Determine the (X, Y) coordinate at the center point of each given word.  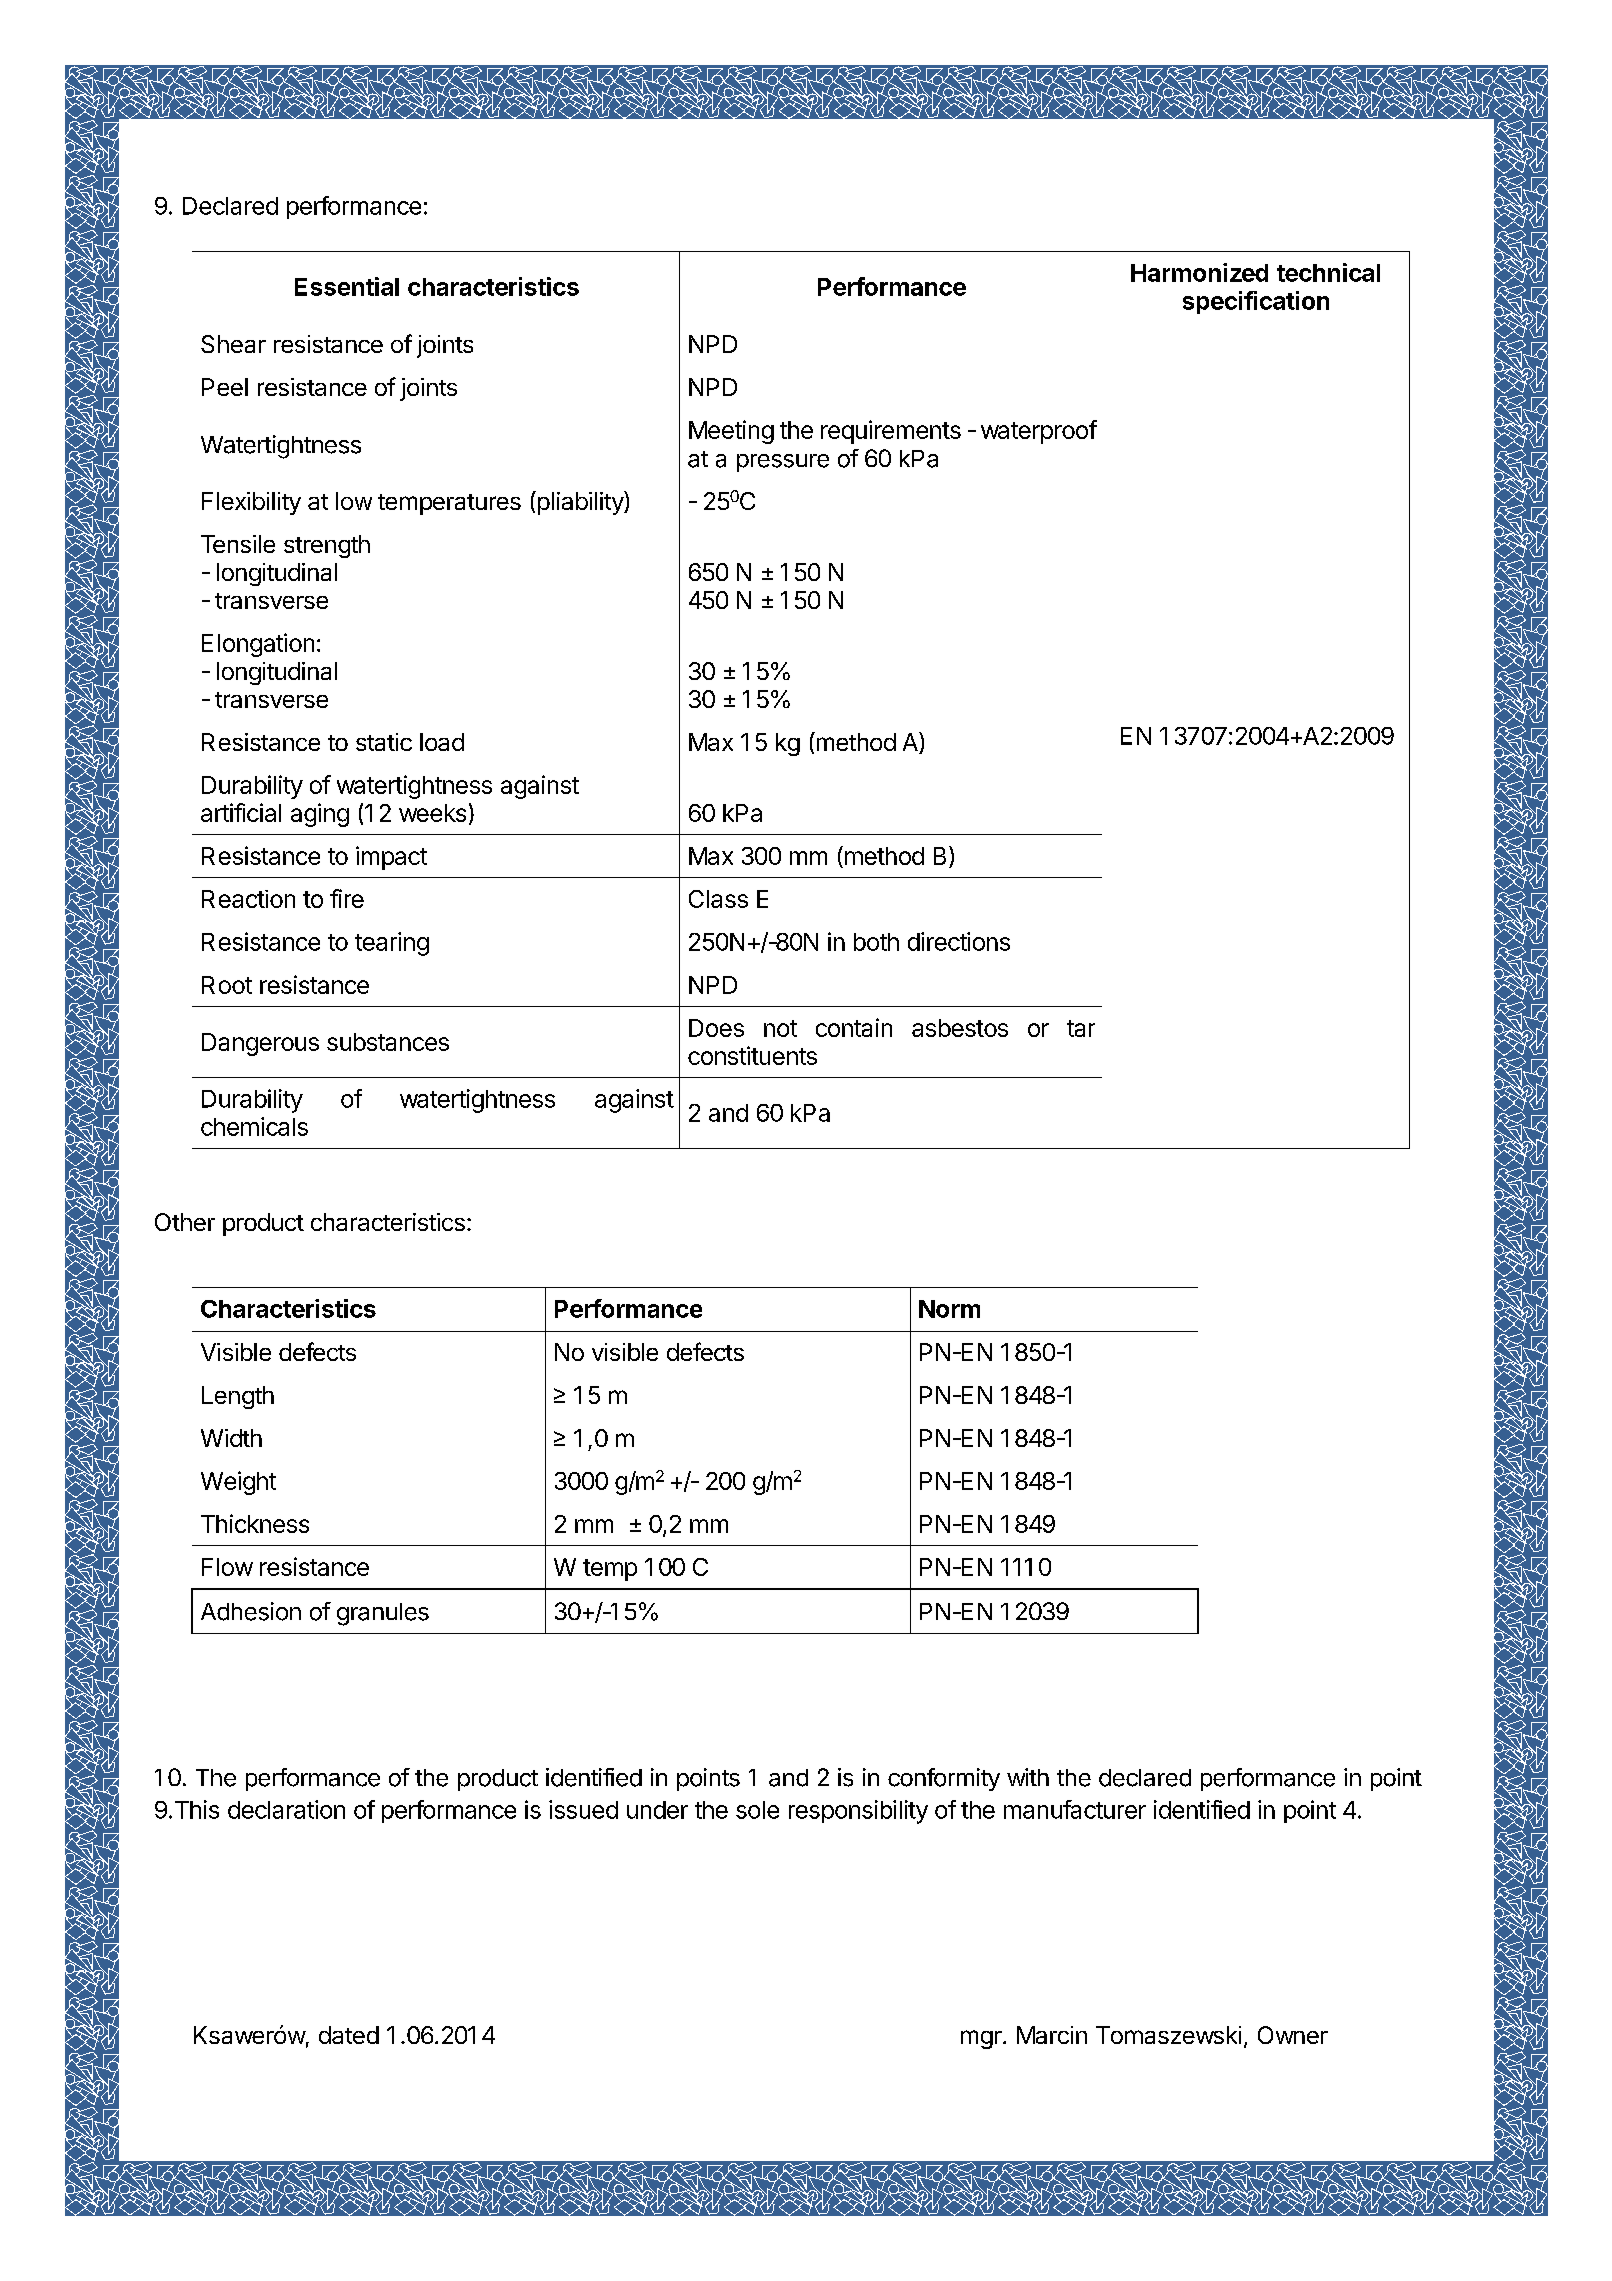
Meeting (731, 432)
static (384, 742)
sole (757, 1810)
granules (383, 1614)
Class (718, 899)
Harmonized (1199, 272)
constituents (752, 1055)
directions (959, 941)
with (1028, 1777)
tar (1081, 1028)
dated (349, 2035)
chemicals (254, 1126)
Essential (347, 286)
